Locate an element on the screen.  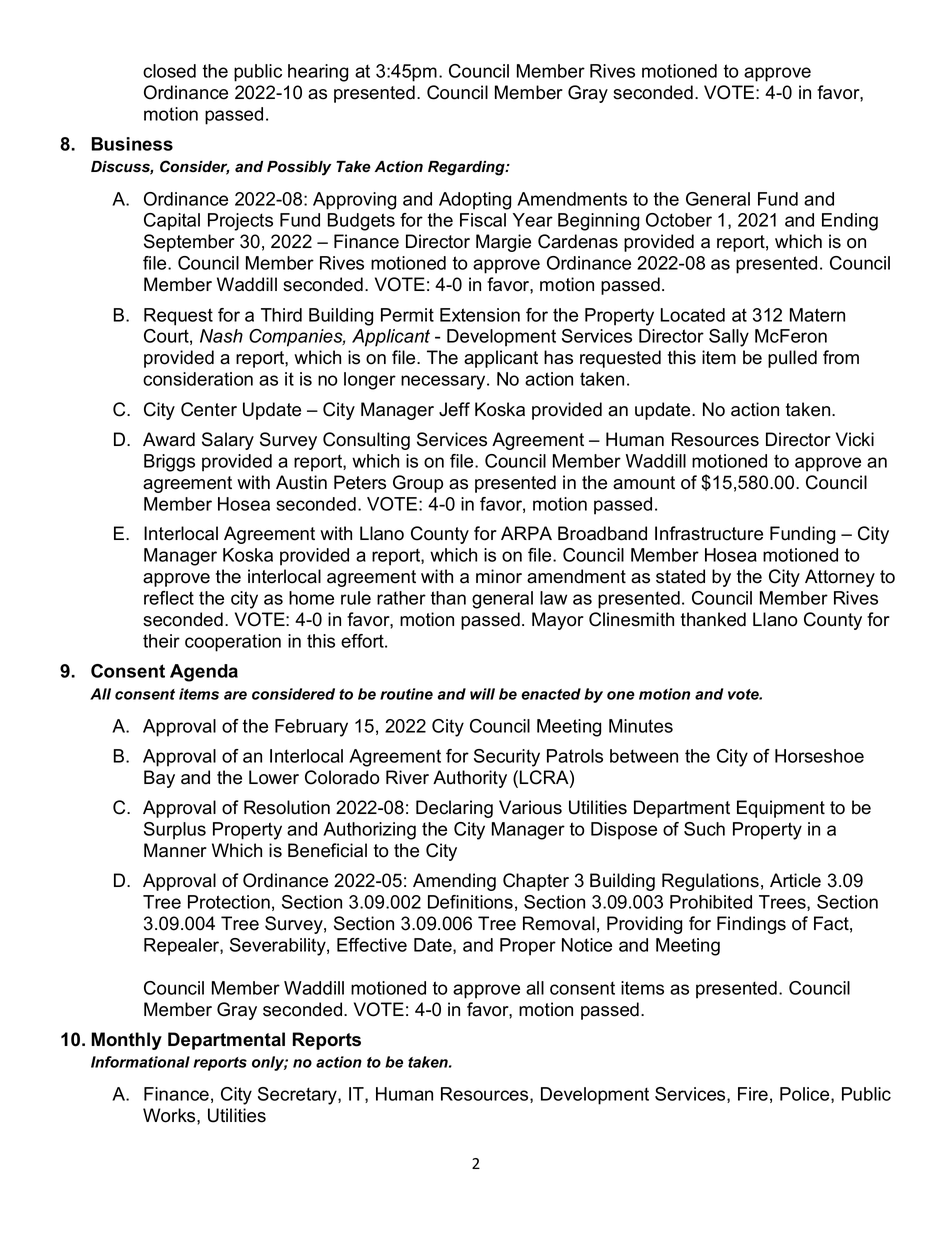
closed is located at coordinates (169, 71).
